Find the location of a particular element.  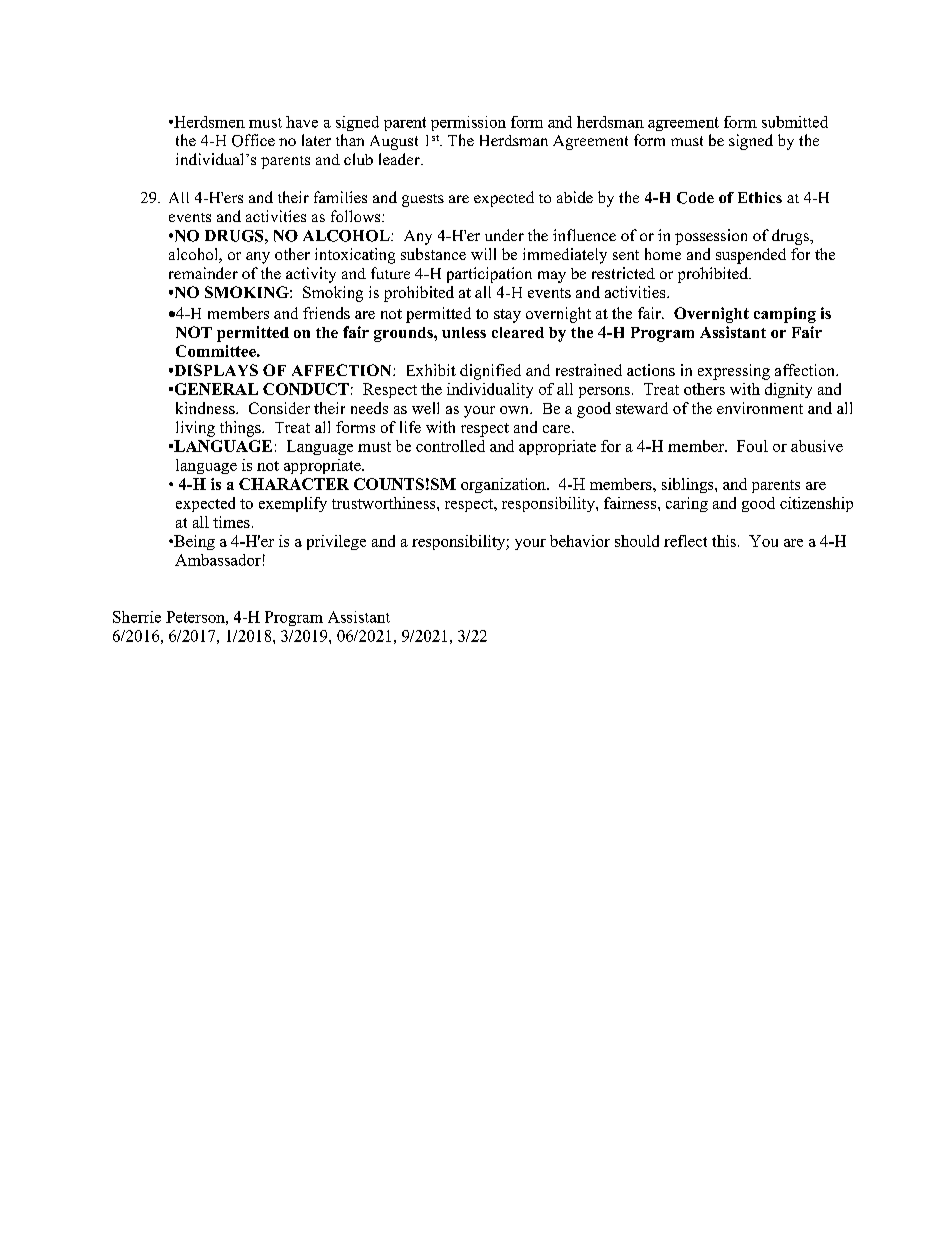

intoxicating is located at coordinates (355, 256).
